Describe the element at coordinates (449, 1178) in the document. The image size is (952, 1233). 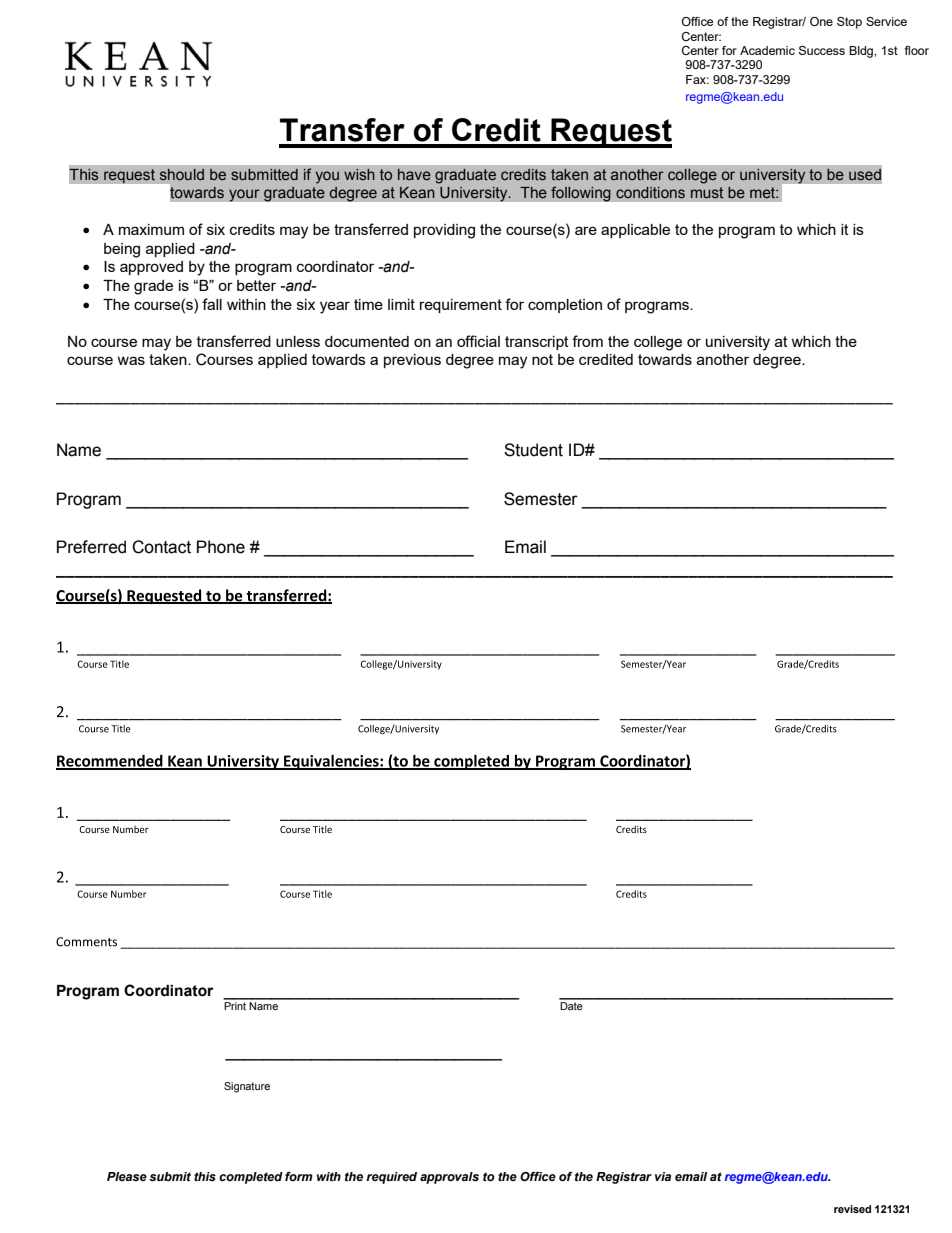
I see `approvals` at that location.
